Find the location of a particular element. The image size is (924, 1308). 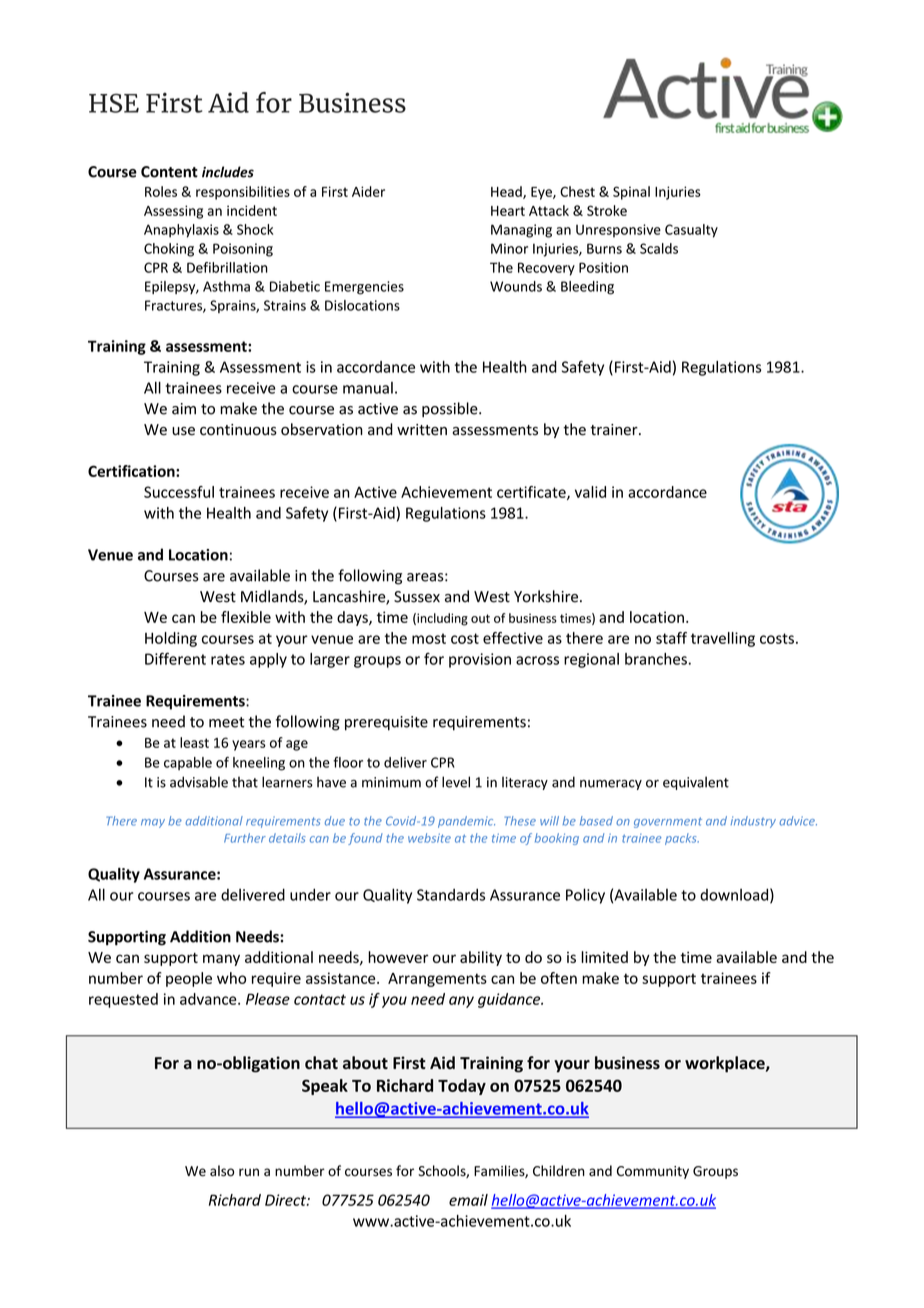

Community is located at coordinates (653, 1172).
